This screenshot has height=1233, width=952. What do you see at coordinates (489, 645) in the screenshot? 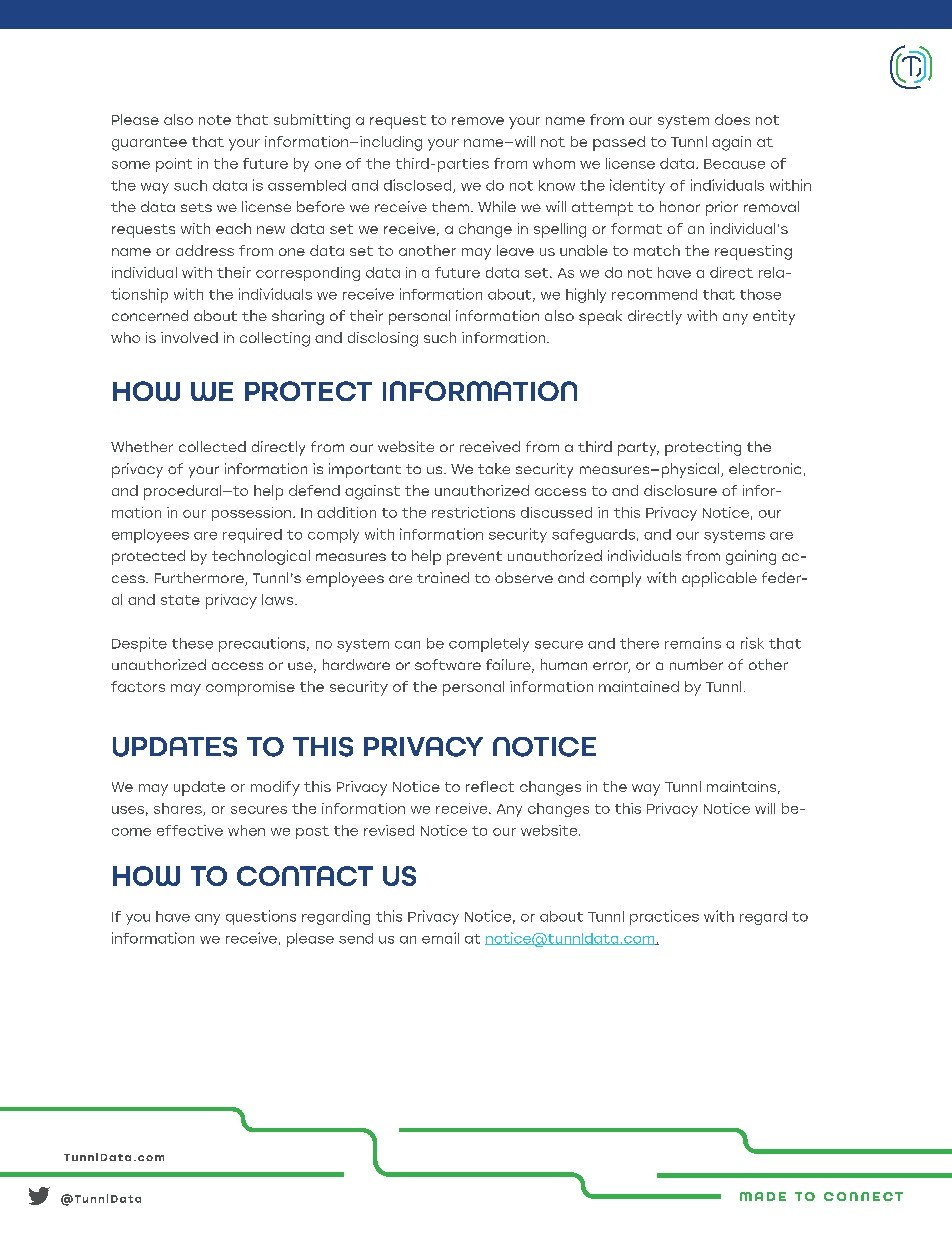
I see `completely` at bounding box center [489, 645].
